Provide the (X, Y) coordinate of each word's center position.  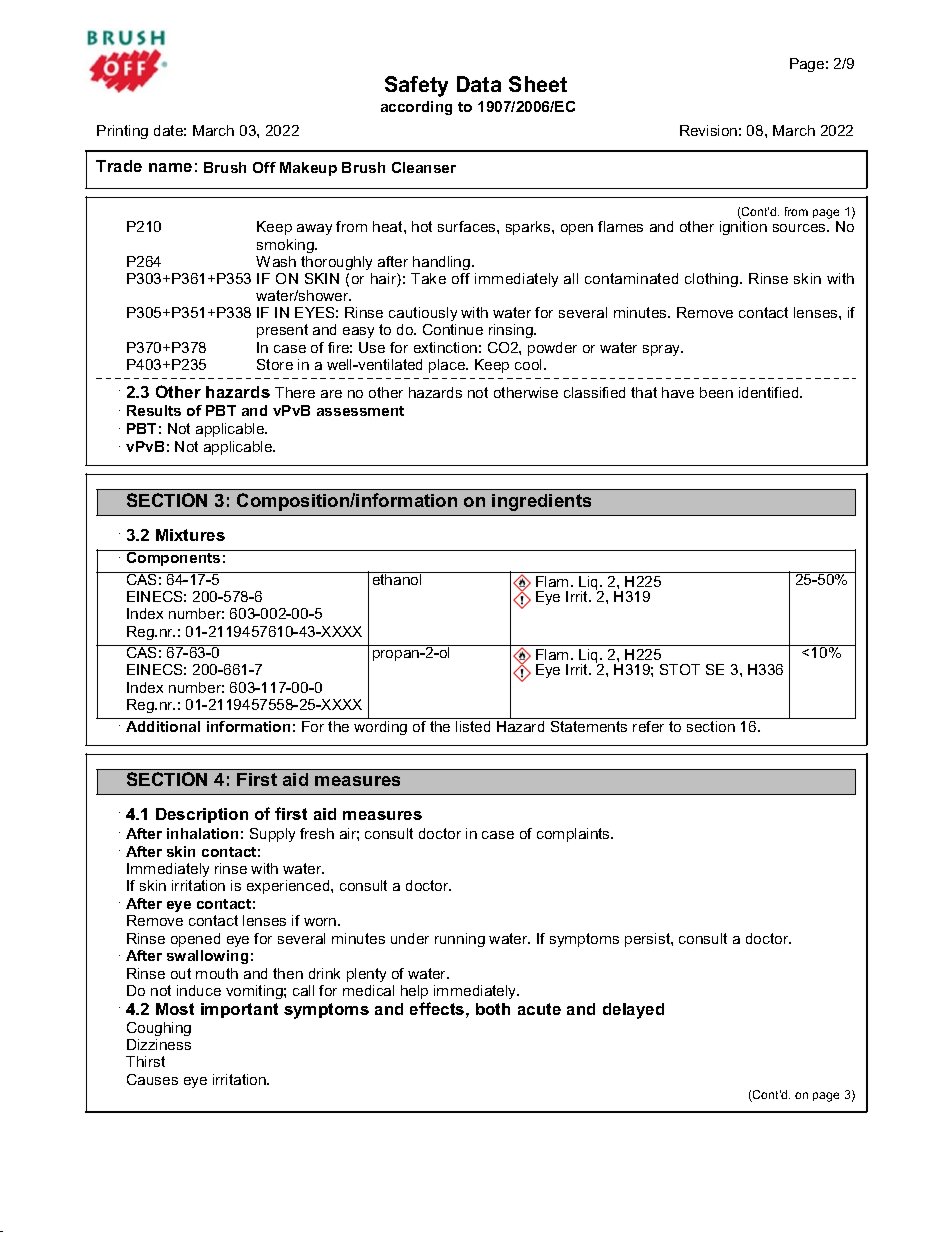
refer (650, 725)
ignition (743, 228)
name (170, 167)
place (448, 366)
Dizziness (159, 1044)
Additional (163, 726)
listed (473, 726)
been (716, 392)
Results (154, 410)
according (416, 108)
